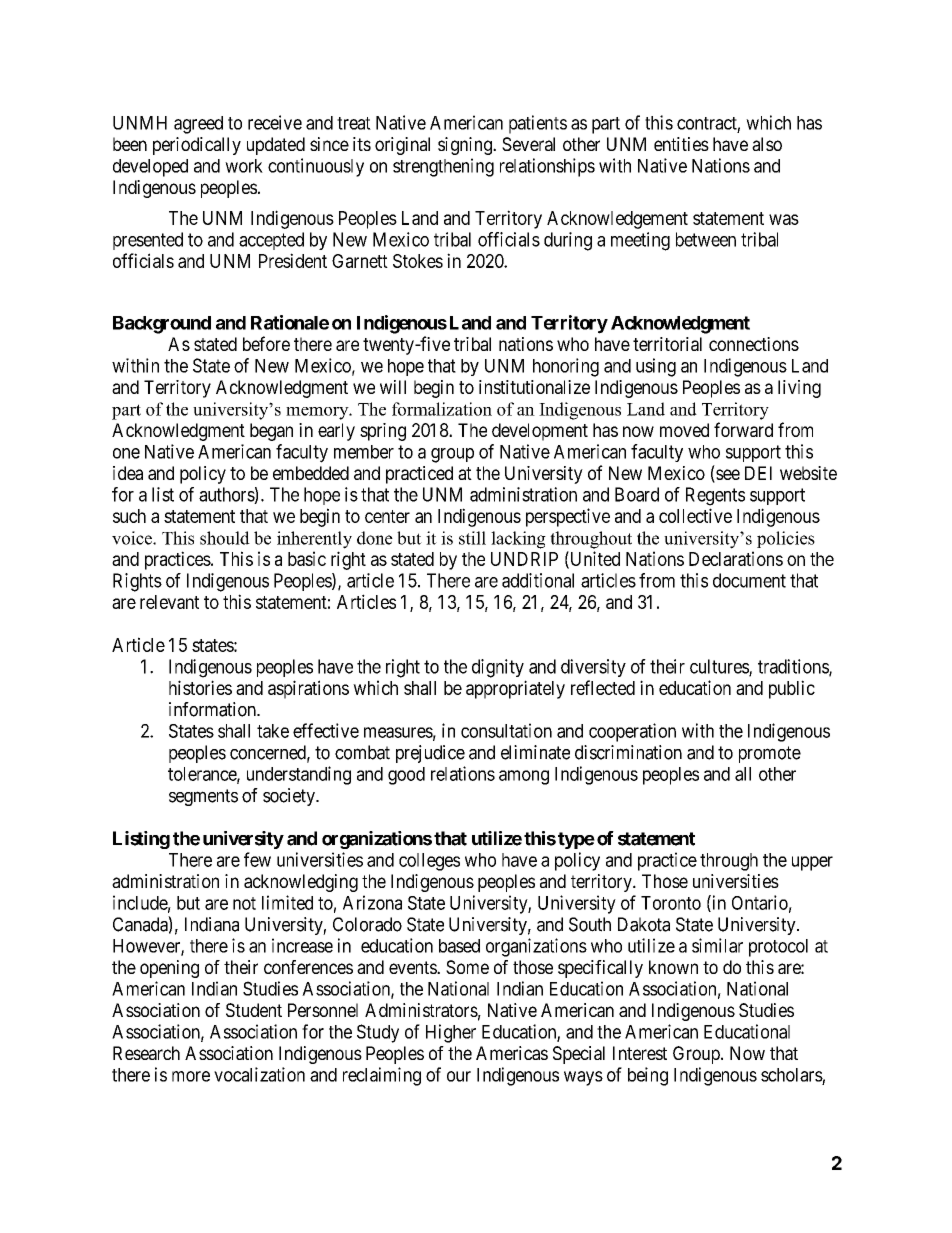 Image resolution: width=952 pixels, height=1233 pixels. What do you see at coordinates (749, 580) in the image?
I see `document` at bounding box center [749, 580].
